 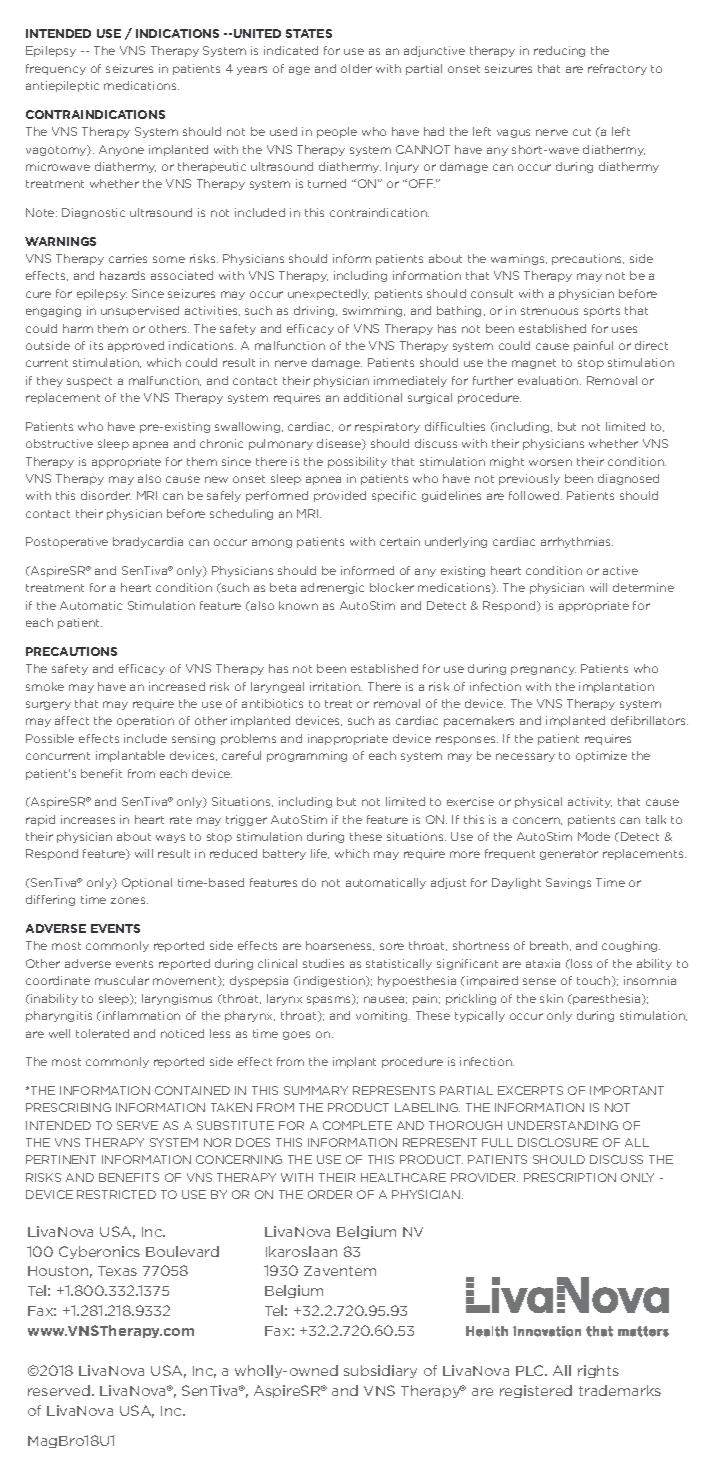 I want to click on arrhythmias, so click(x=577, y=542).
